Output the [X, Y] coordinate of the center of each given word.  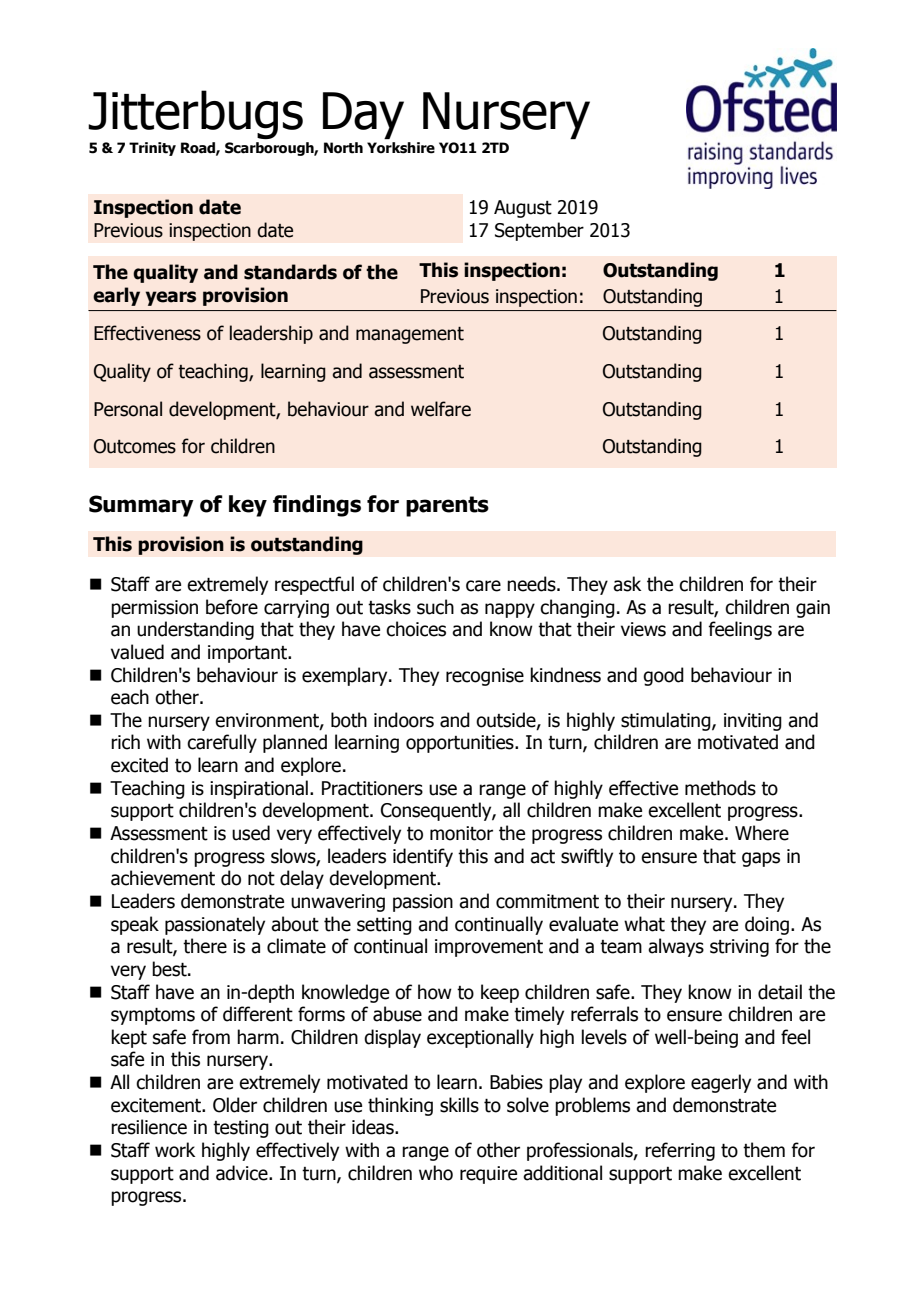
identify [423, 857]
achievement [163, 878]
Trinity [152, 149]
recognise [485, 677]
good [663, 676]
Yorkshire [401, 148]
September [539, 231]
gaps [761, 859]
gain [813, 609]
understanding [195, 630]
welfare [441, 409]
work [175, 1150]
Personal [128, 409]
